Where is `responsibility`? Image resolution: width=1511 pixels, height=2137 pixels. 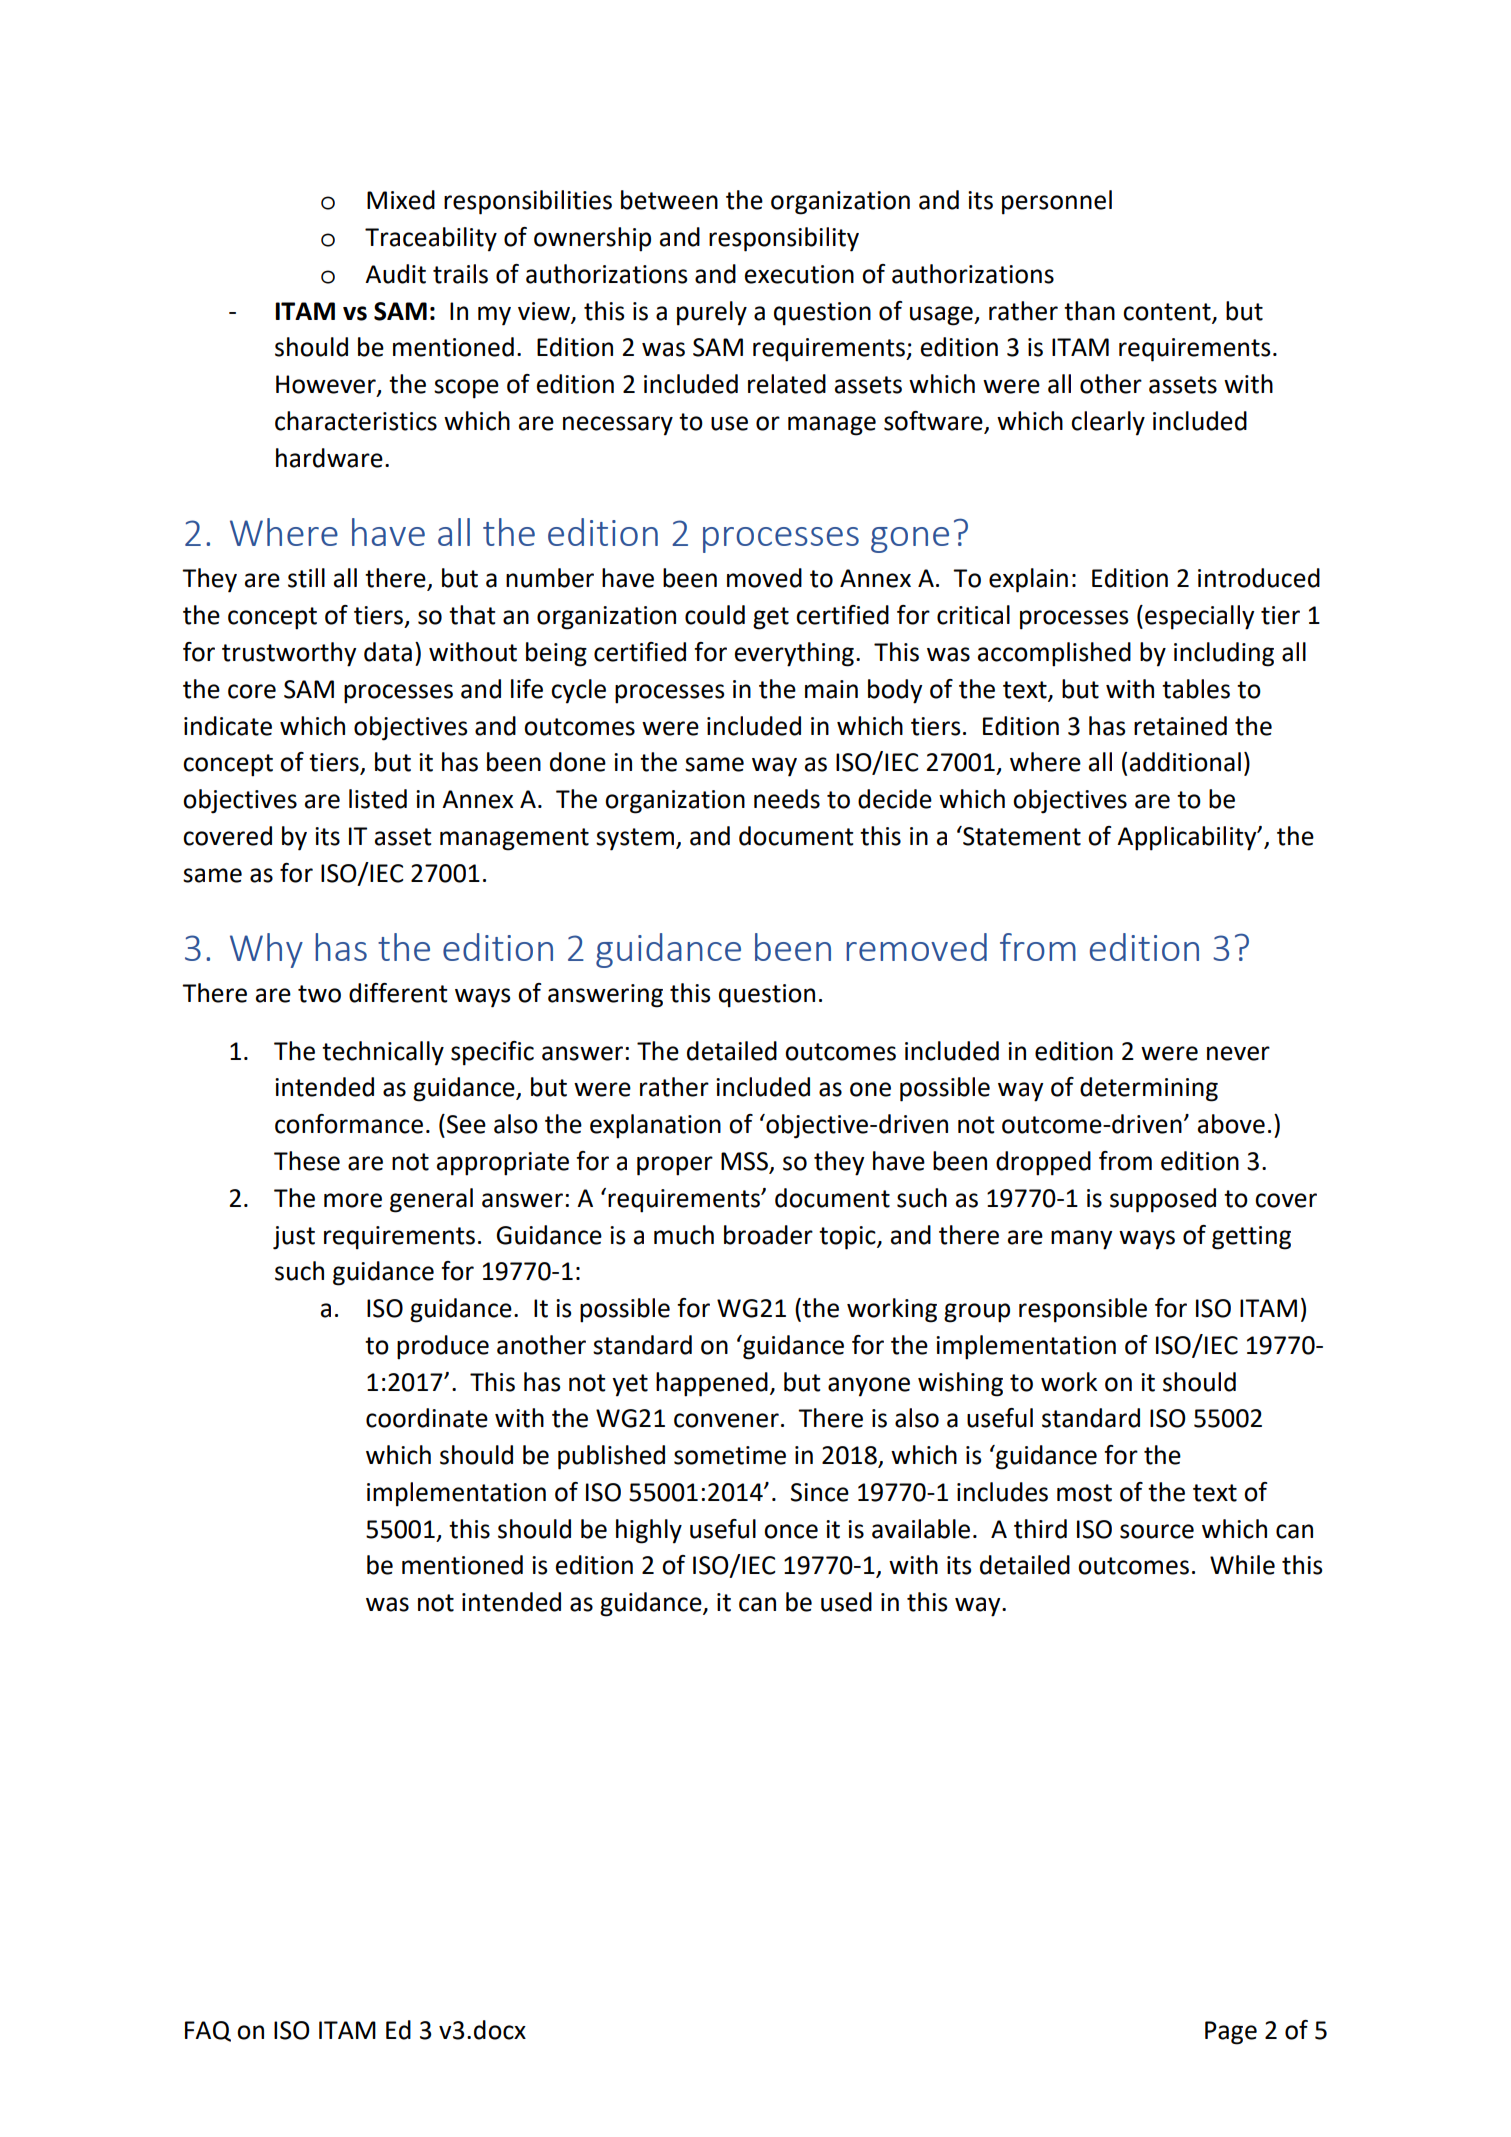 responsibility is located at coordinates (784, 239).
